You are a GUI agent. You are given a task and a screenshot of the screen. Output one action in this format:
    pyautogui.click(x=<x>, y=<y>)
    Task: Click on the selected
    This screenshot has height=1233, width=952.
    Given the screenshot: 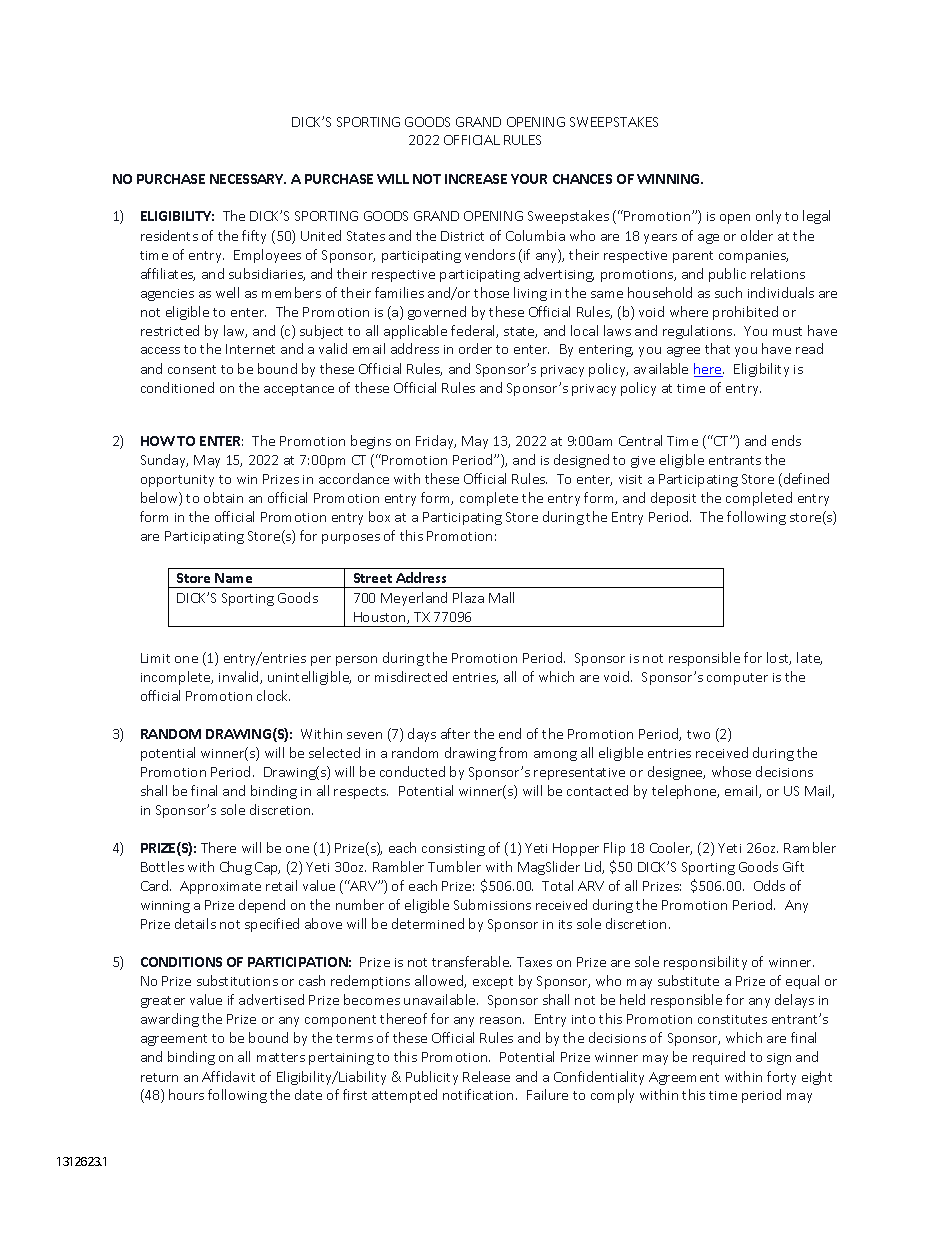 What is the action you would take?
    pyautogui.click(x=334, y=752)
